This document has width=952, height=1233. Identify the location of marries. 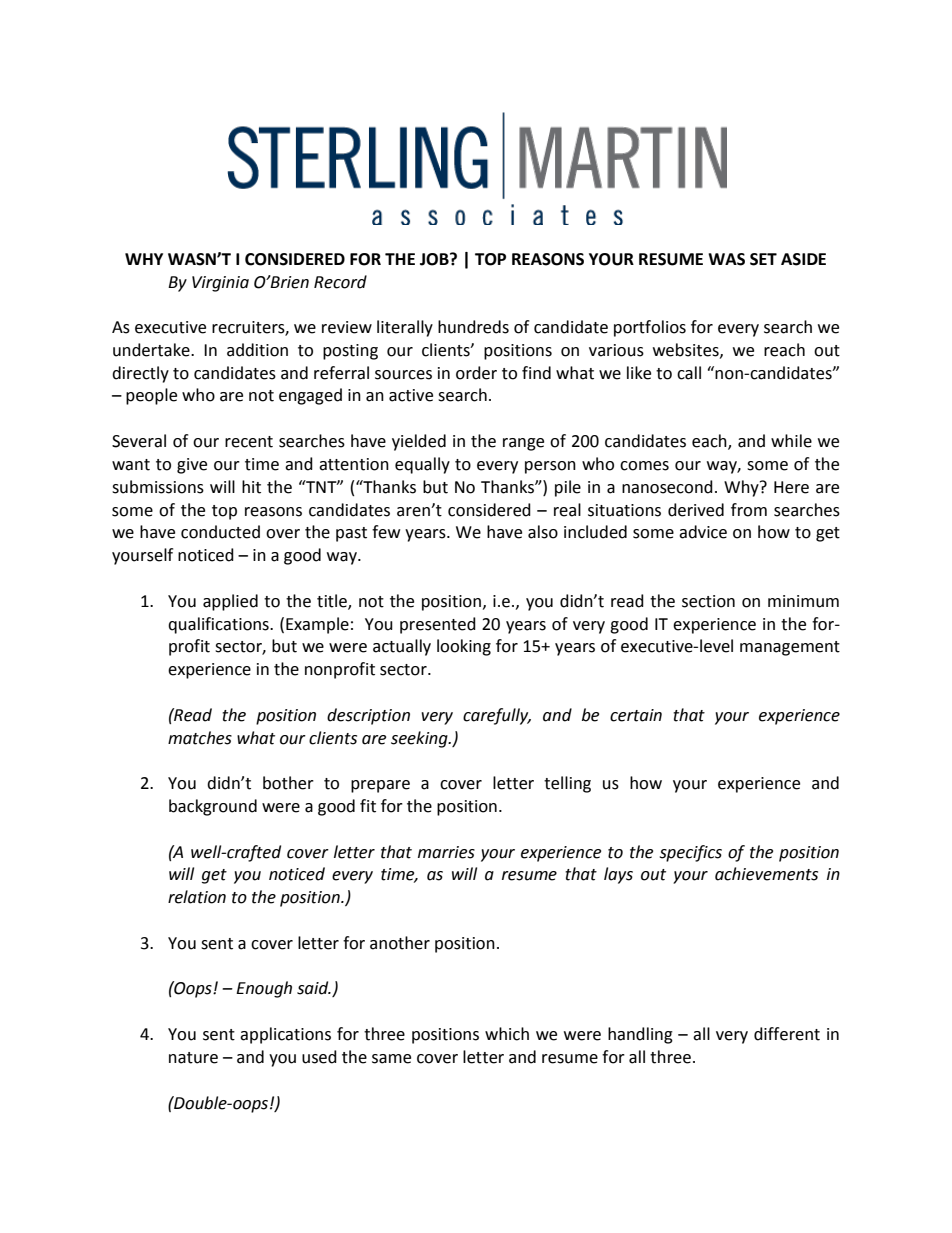
(446, 852).
